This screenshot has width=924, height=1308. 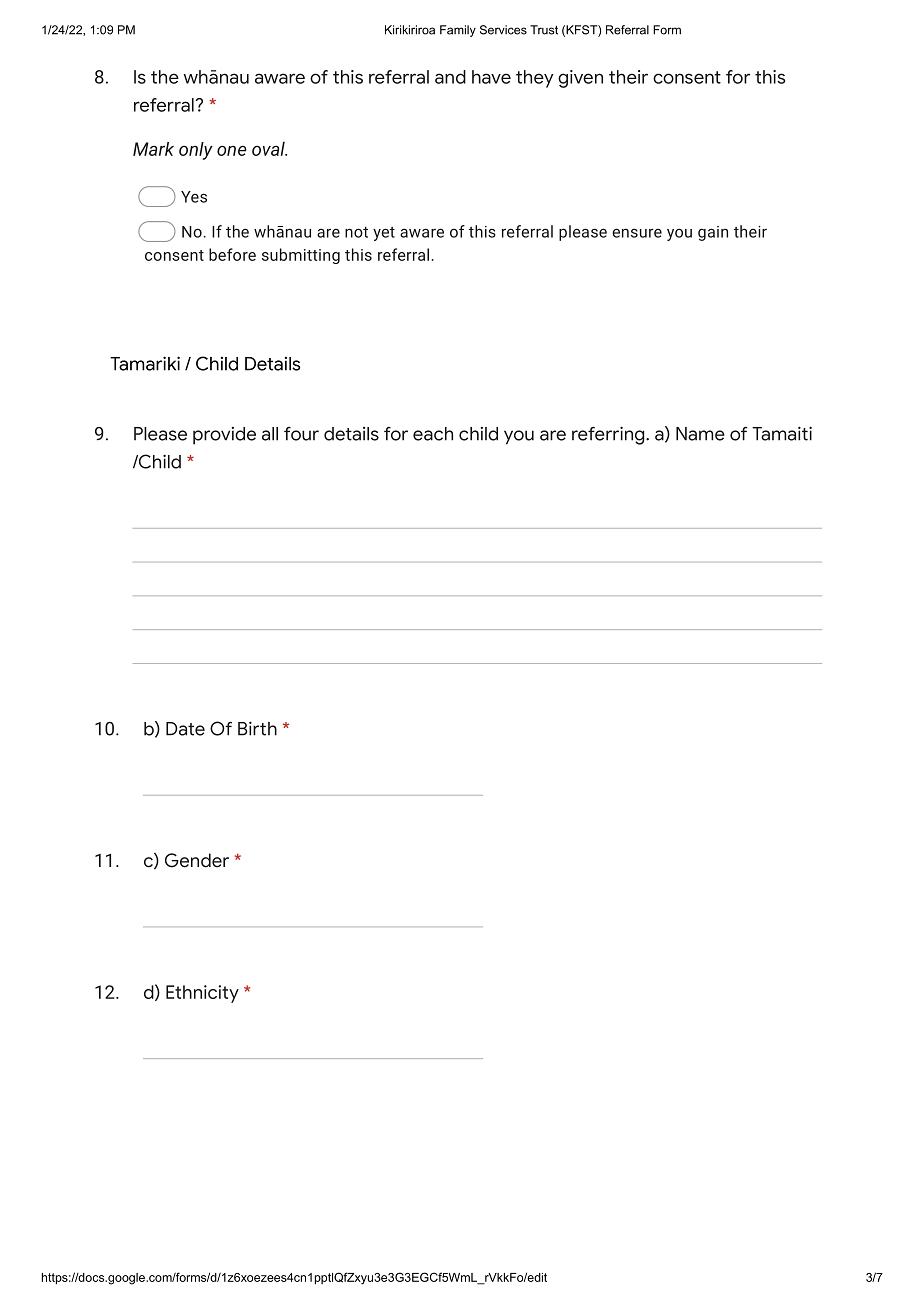 I want to click on Date, so click(x=185, y=729).
